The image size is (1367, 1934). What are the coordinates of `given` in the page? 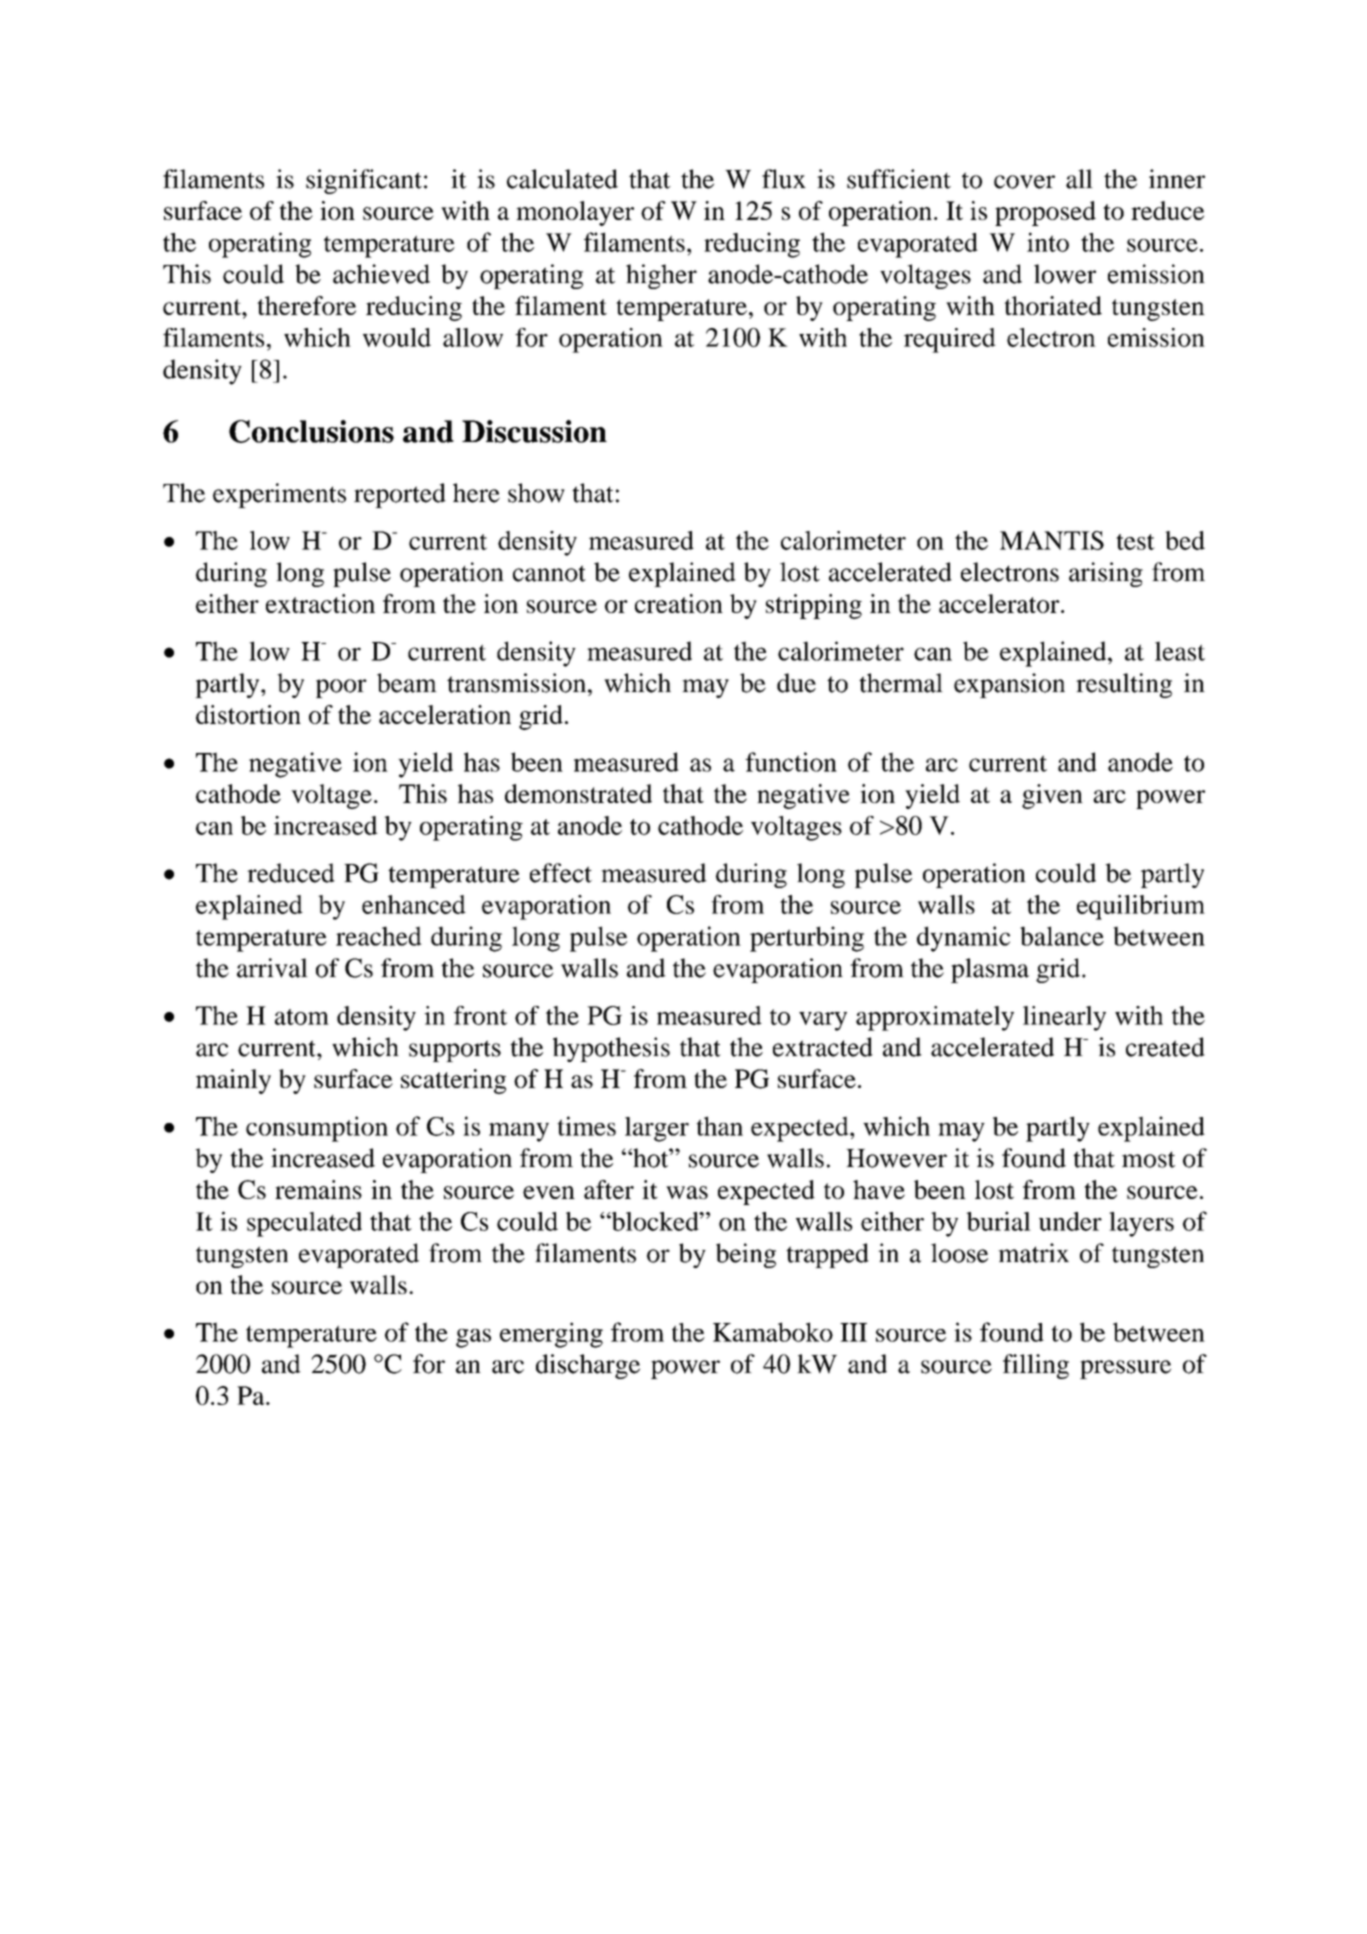 It's located at (1052, 796).
